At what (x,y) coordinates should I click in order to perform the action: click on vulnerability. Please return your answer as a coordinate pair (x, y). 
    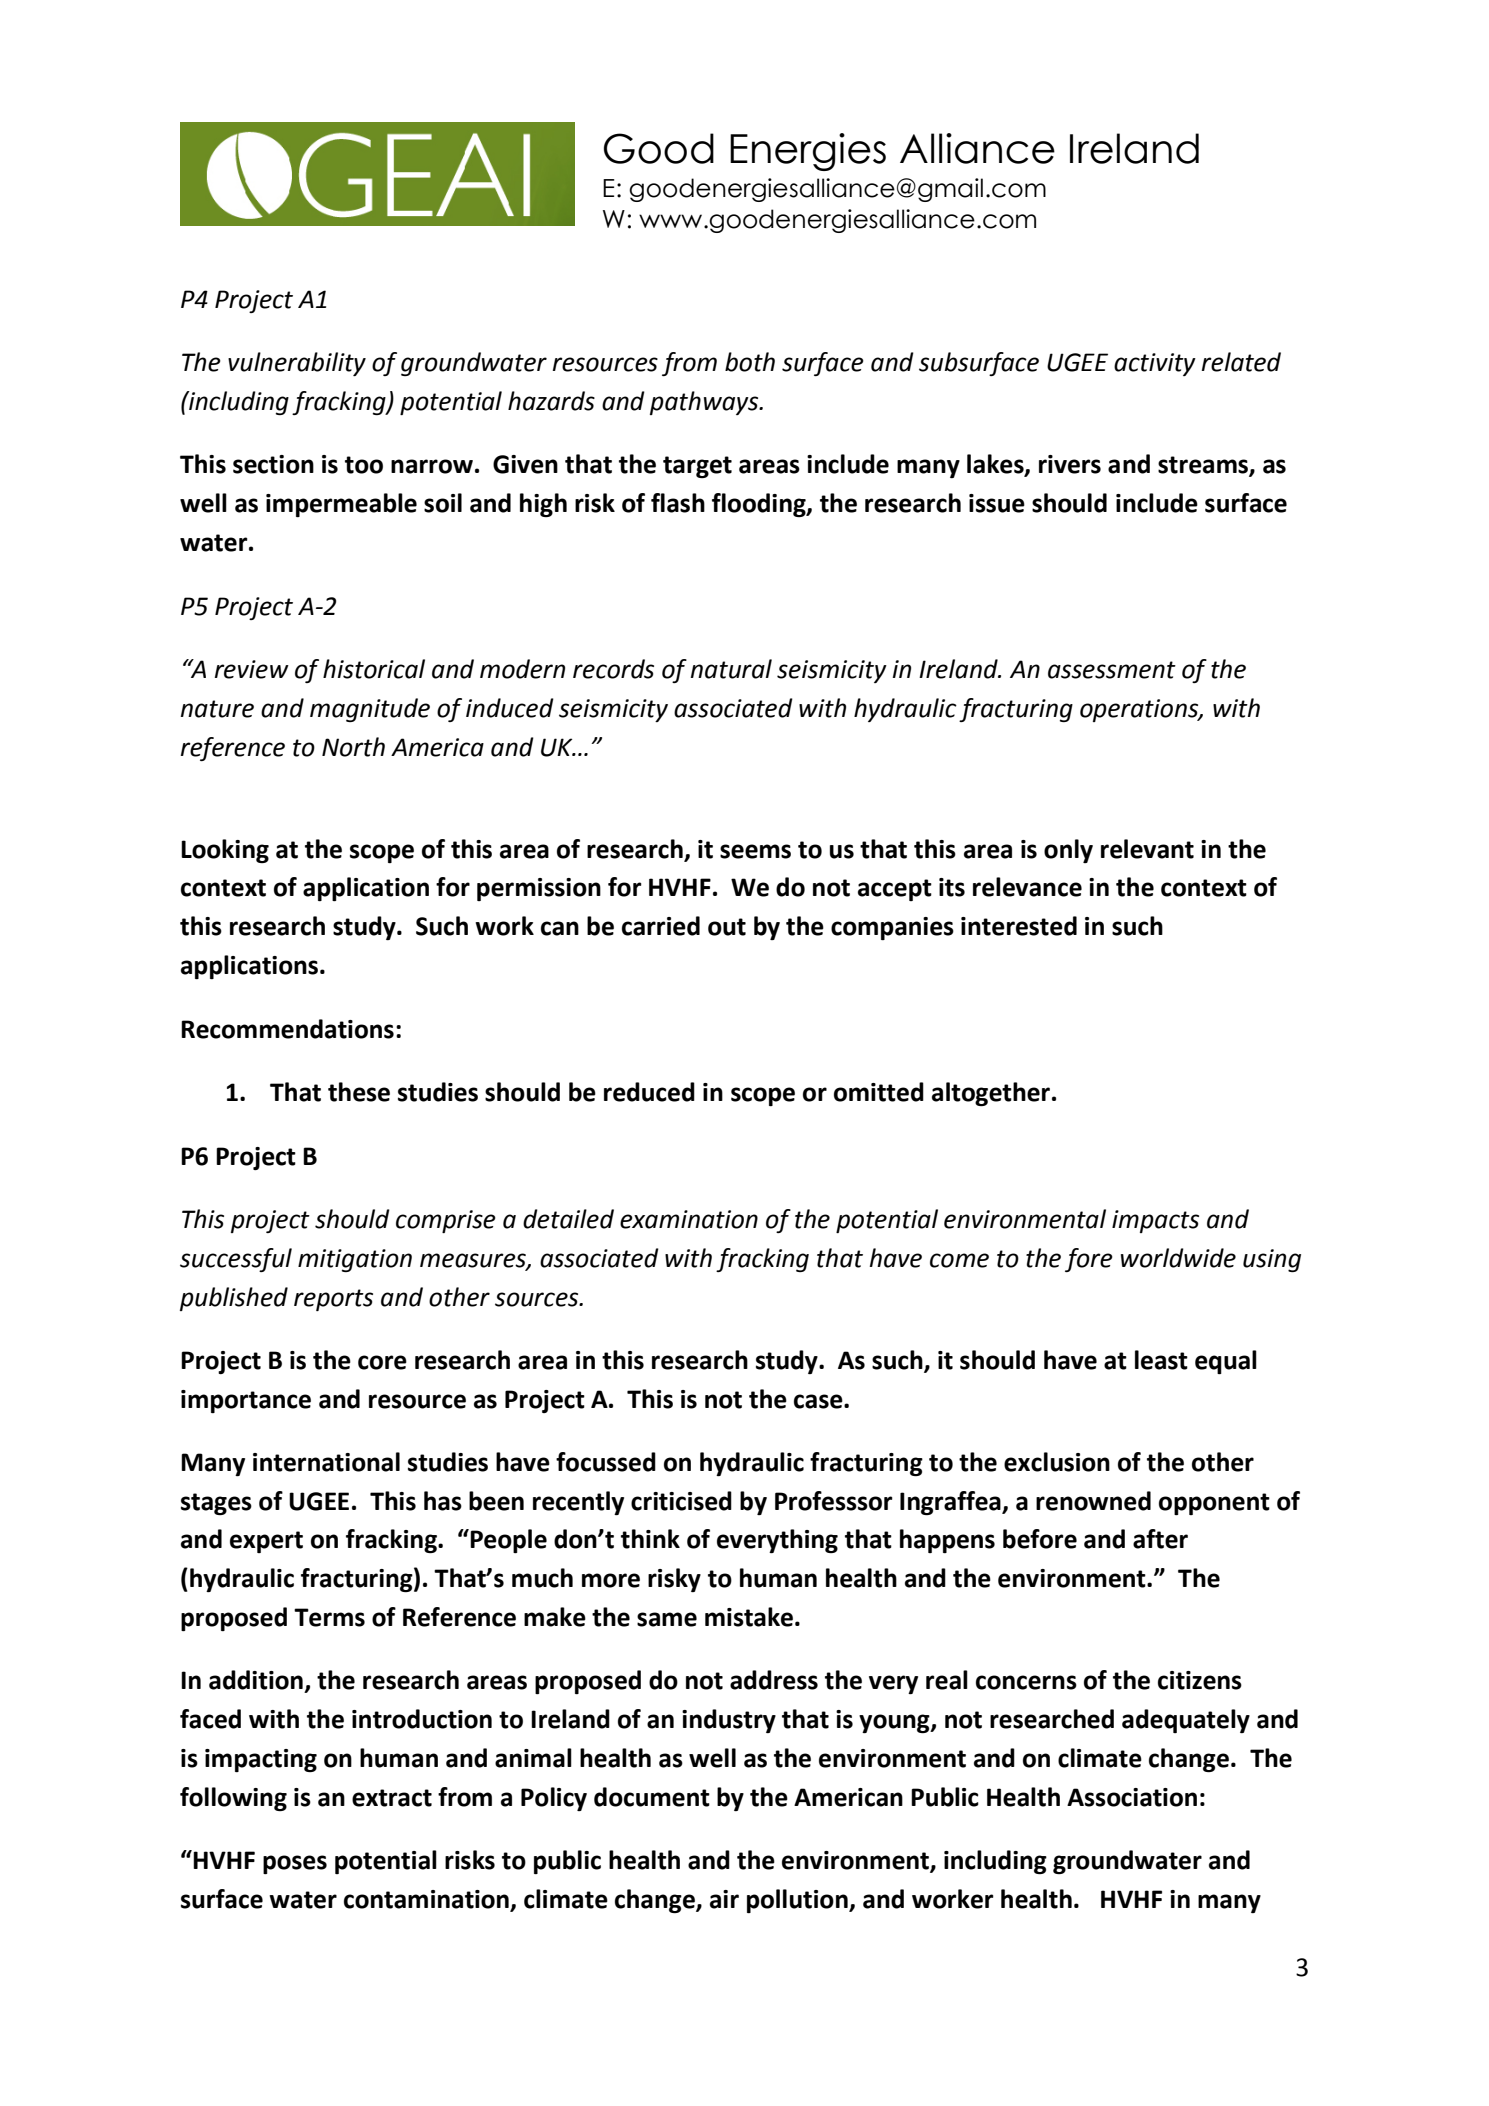
    Looking at the image, I should click on (297, 364).
